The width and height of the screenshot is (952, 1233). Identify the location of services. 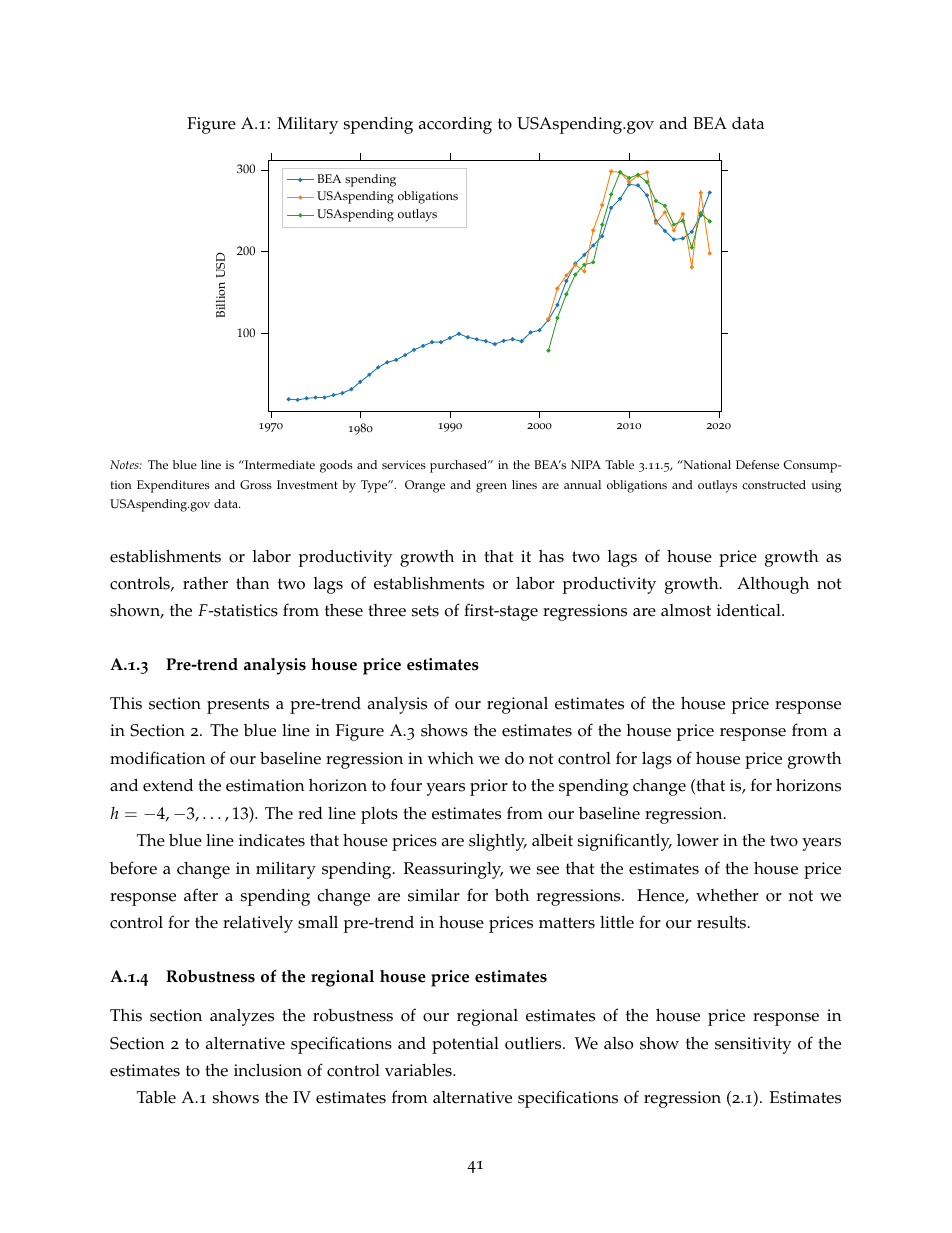
(404, 465).
